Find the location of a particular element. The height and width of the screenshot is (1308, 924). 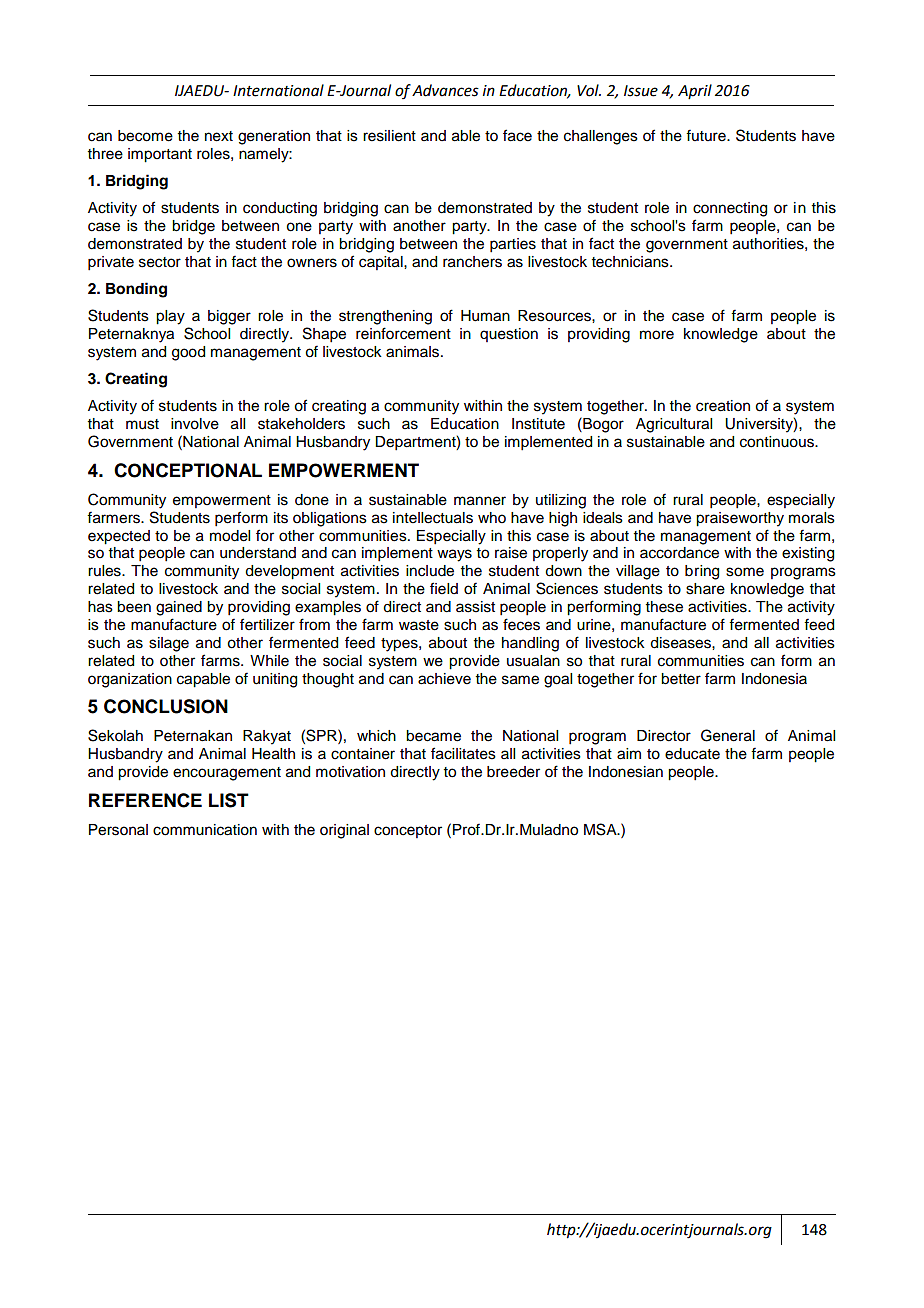

future is located at coordinates (707, 135).
